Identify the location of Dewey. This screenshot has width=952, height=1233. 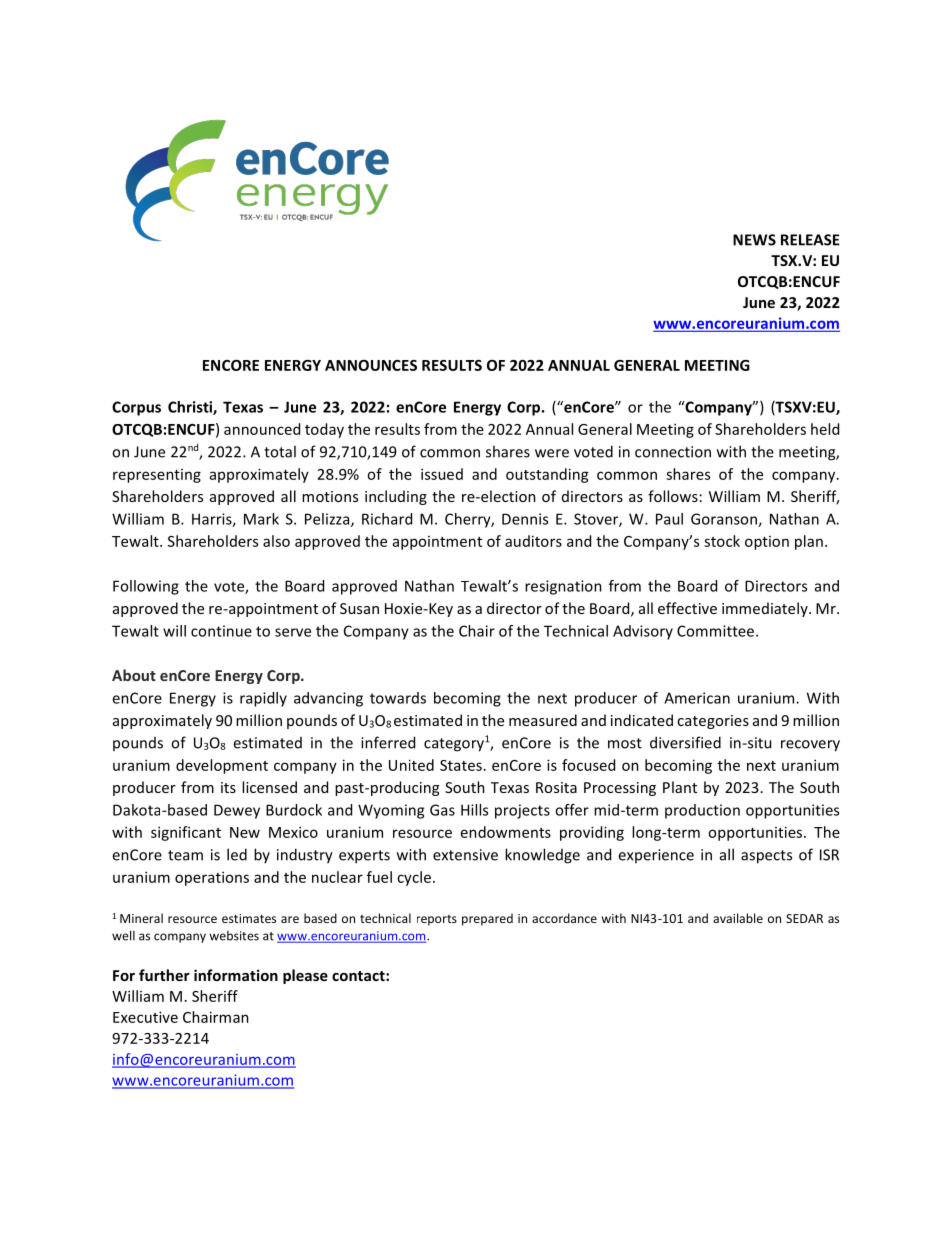
(237, 811).
